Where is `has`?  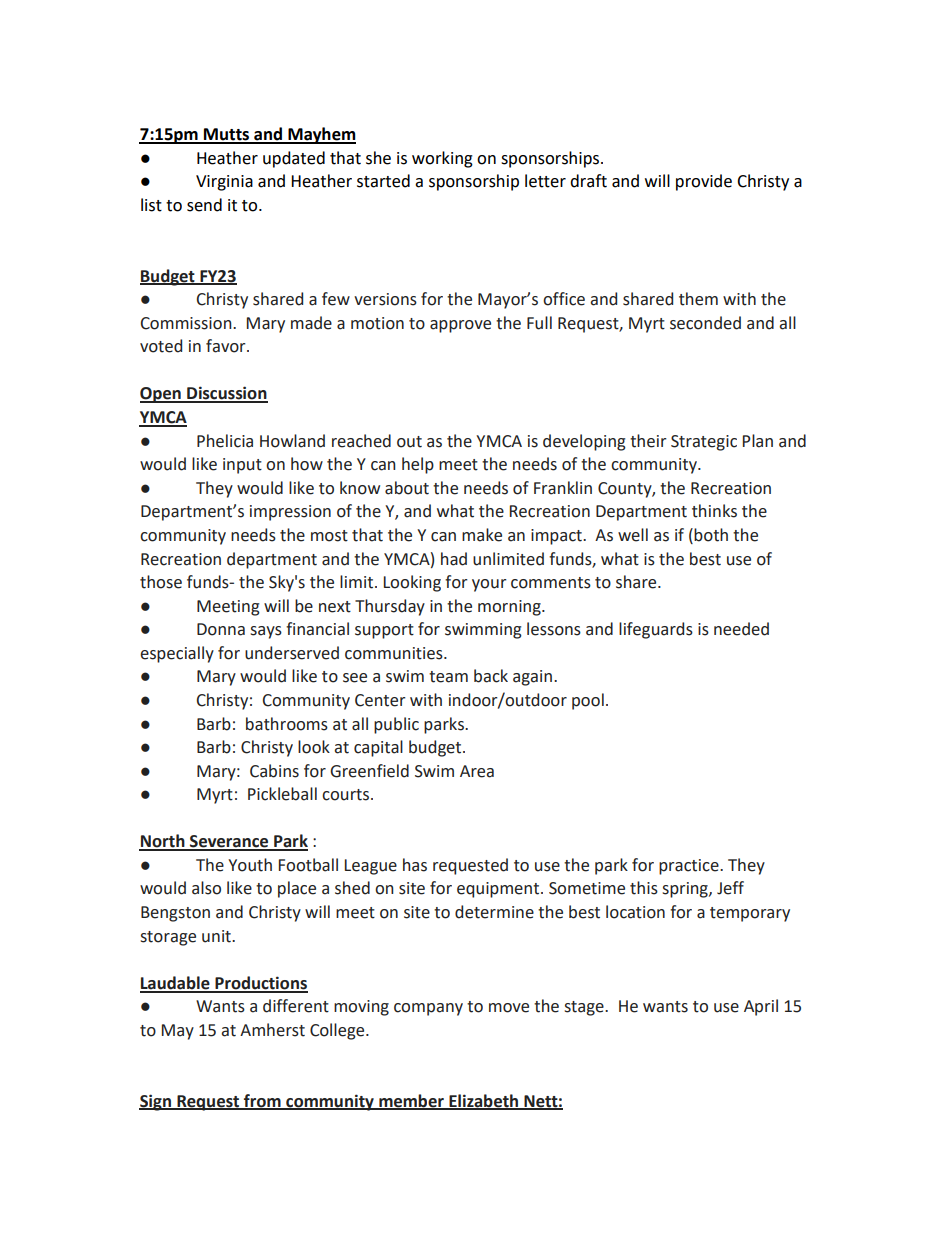
has is located at coordinates (415, 865).
